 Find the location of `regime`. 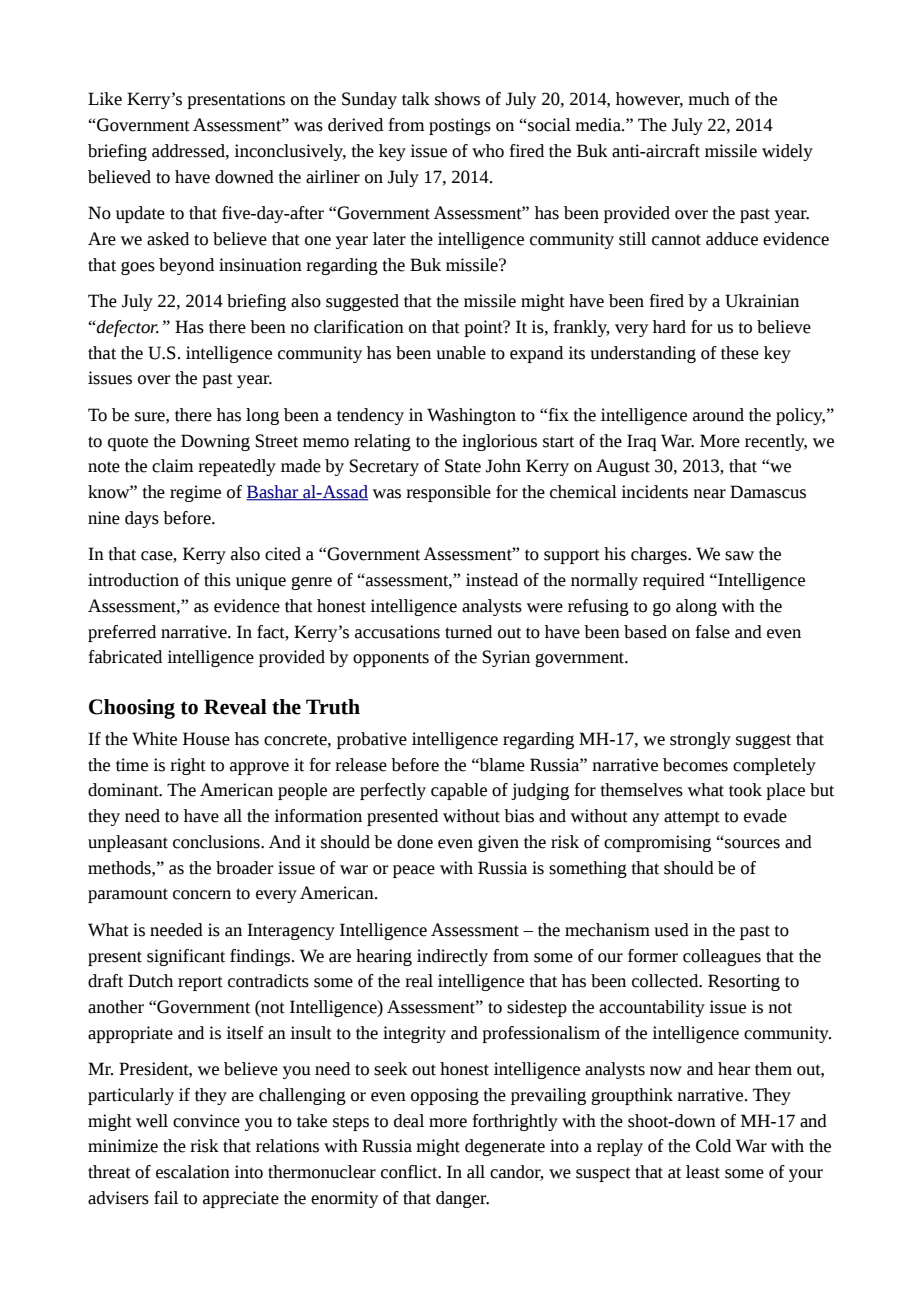

regime is located at coordinates (195, 493).
